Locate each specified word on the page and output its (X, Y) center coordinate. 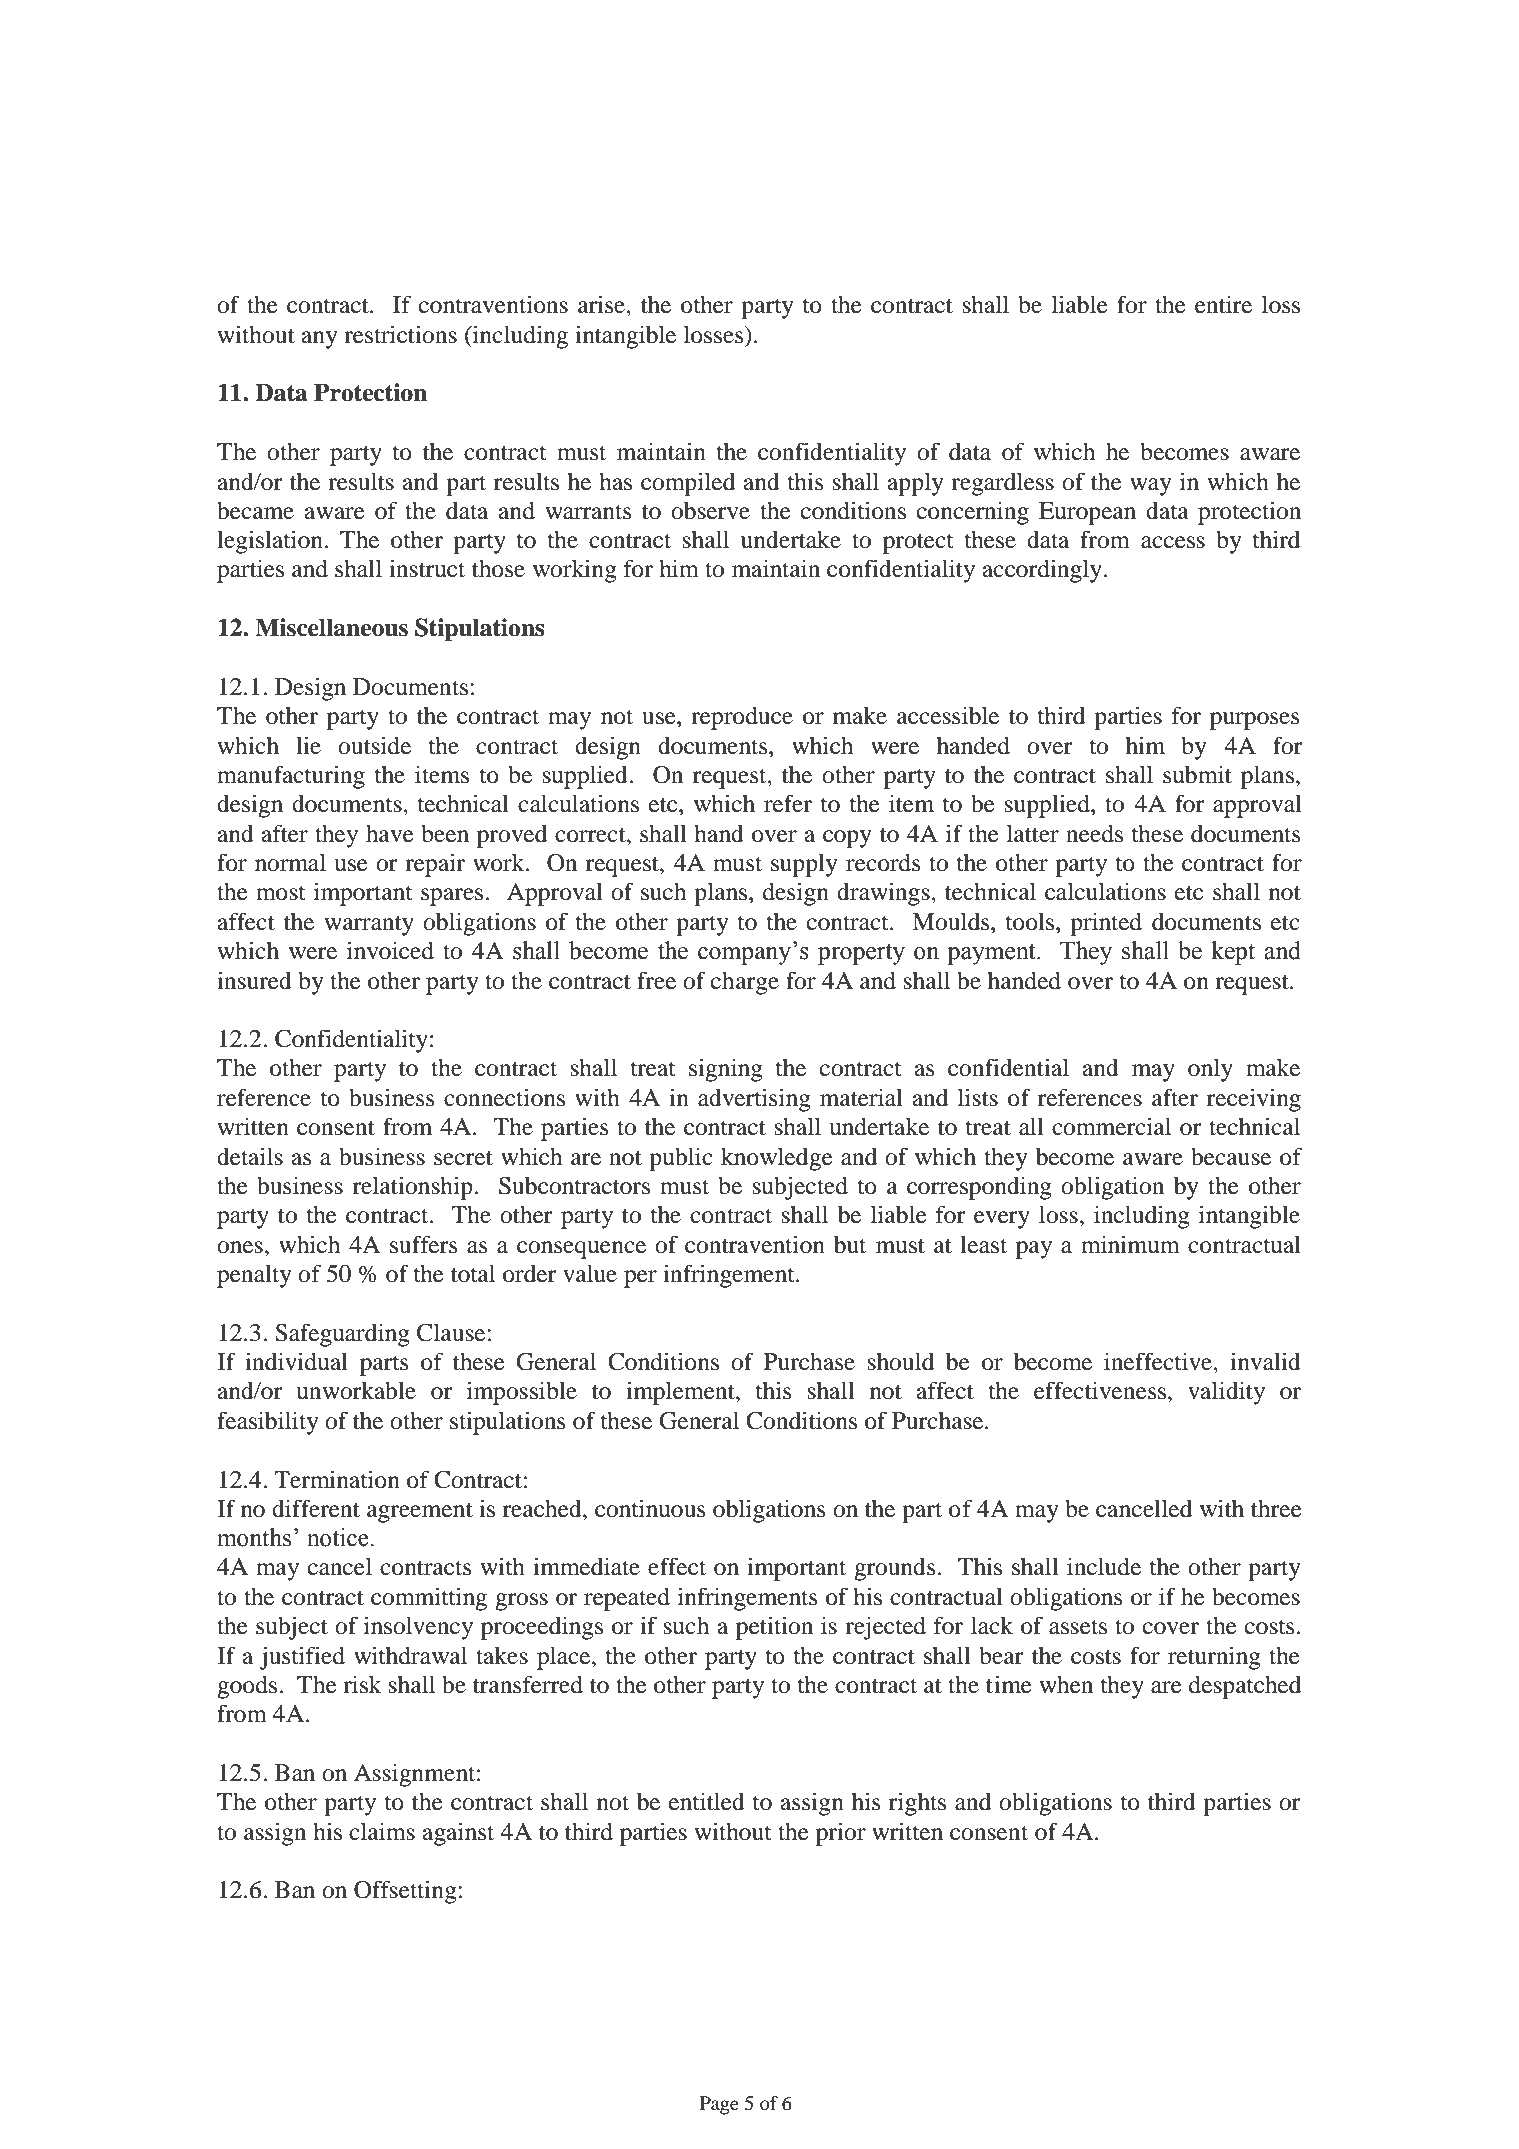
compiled (688, 484)
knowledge (777, 1159)
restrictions (400, 334)
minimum (1130, 1244)
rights (917, 1804)
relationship (414, 1188)
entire (1223, 304)
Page (719, 2105)
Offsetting (406, 1892)
